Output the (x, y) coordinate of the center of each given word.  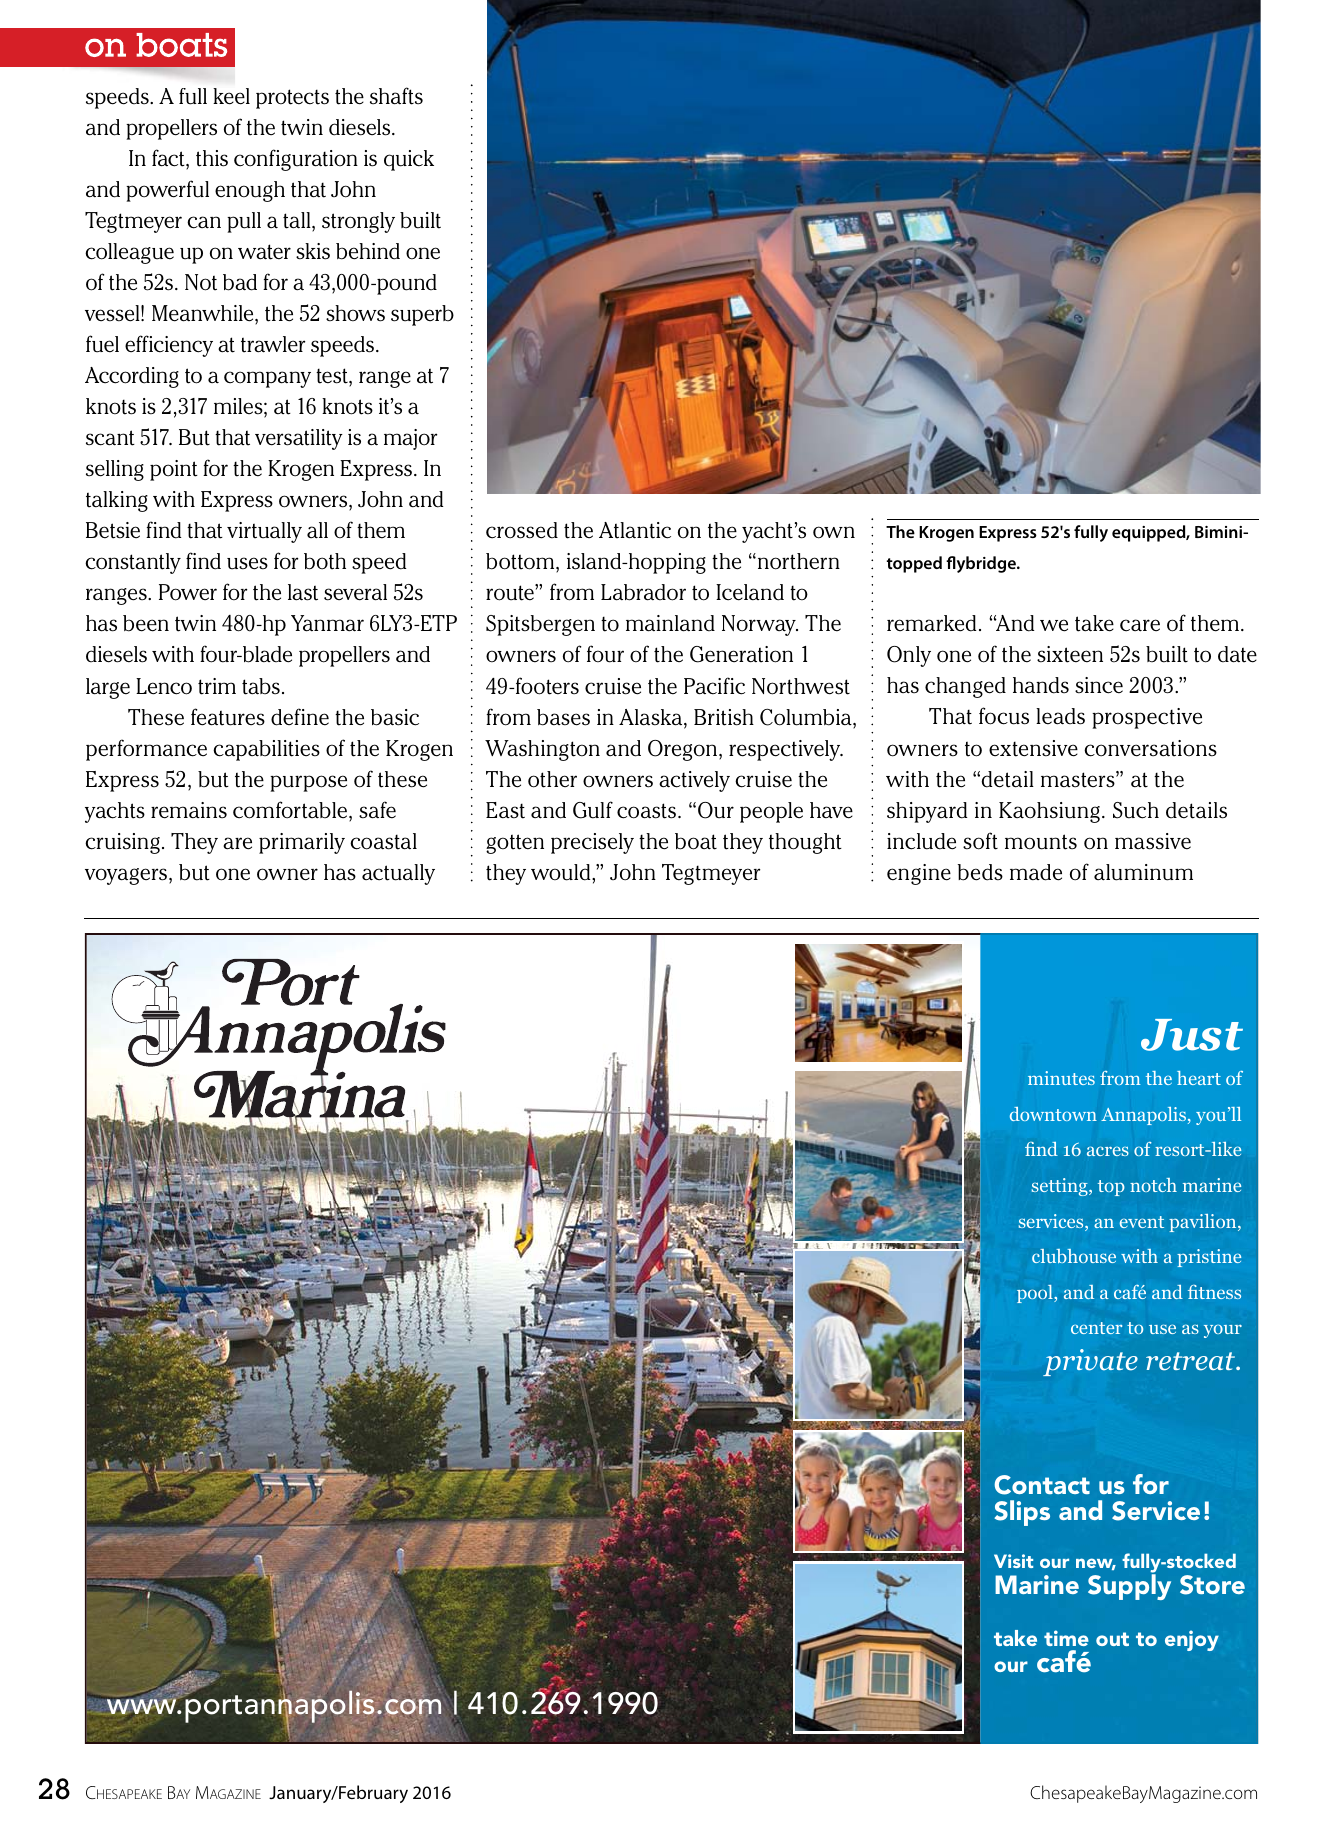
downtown (1053, 1114)
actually (398, 874)
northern (799, 561)
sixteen (1070, 654)
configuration (296, 160)
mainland (670, 623)
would (562, 872)
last (303, 592)
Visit (1013, 1561)
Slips (1022, 1513)
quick (409, 160)
